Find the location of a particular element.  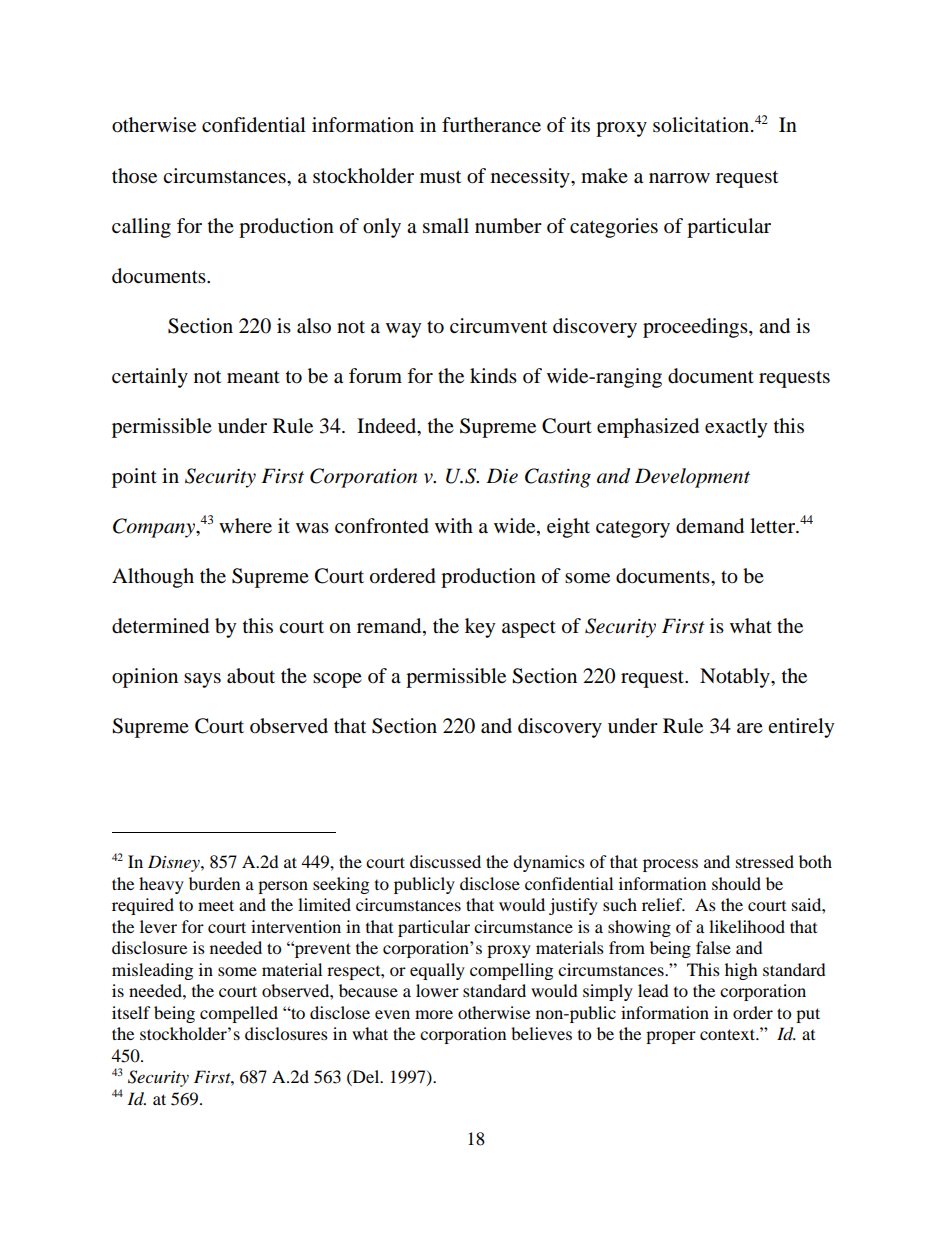

circumvent is located at coordinates (498, 326).
